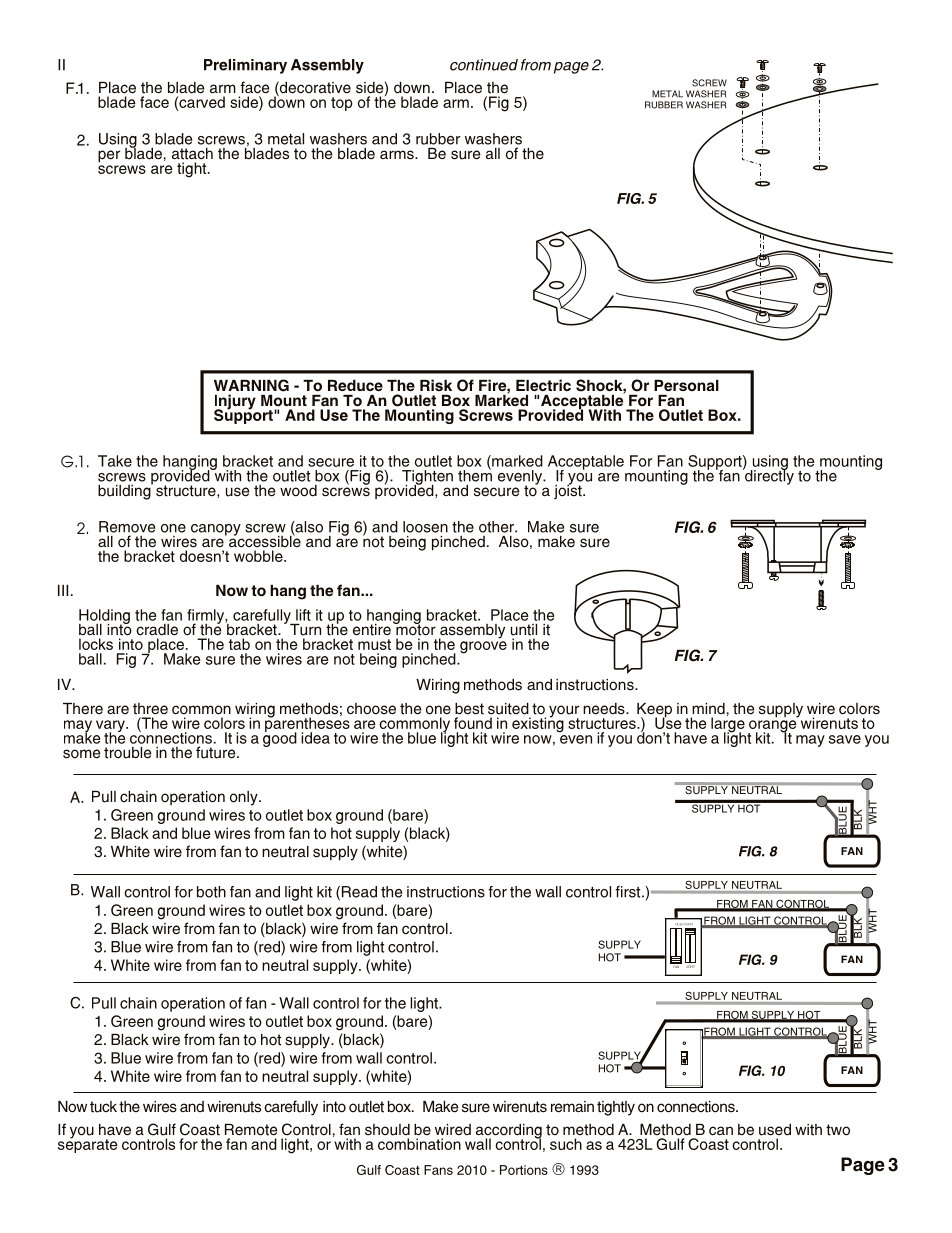  What do you see at coordinates (127, 527) in the screenshot?
I see `Remove` at bounding box center [127, 527].
